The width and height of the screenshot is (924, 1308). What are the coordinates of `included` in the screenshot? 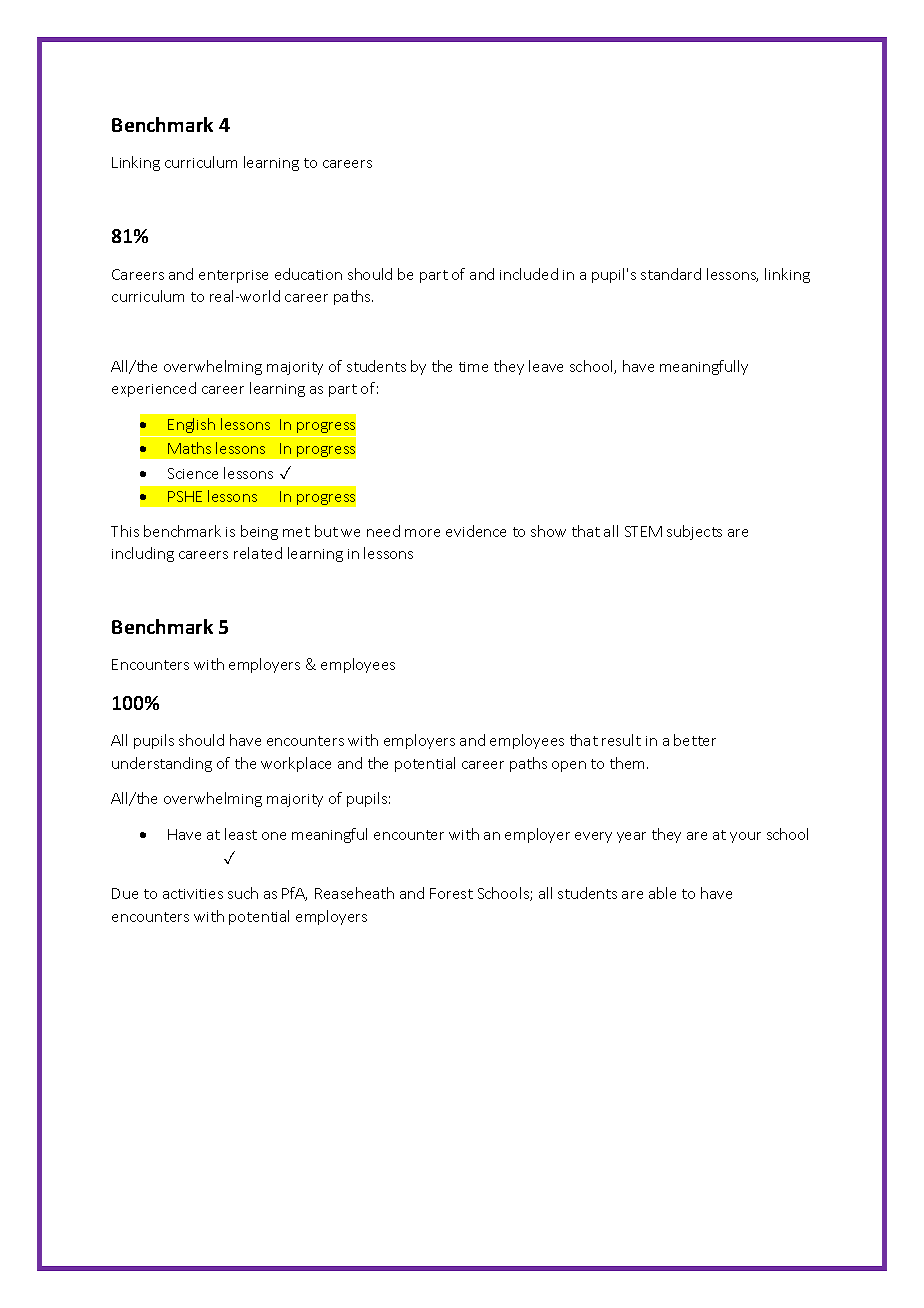 It's located at (529, 274).
